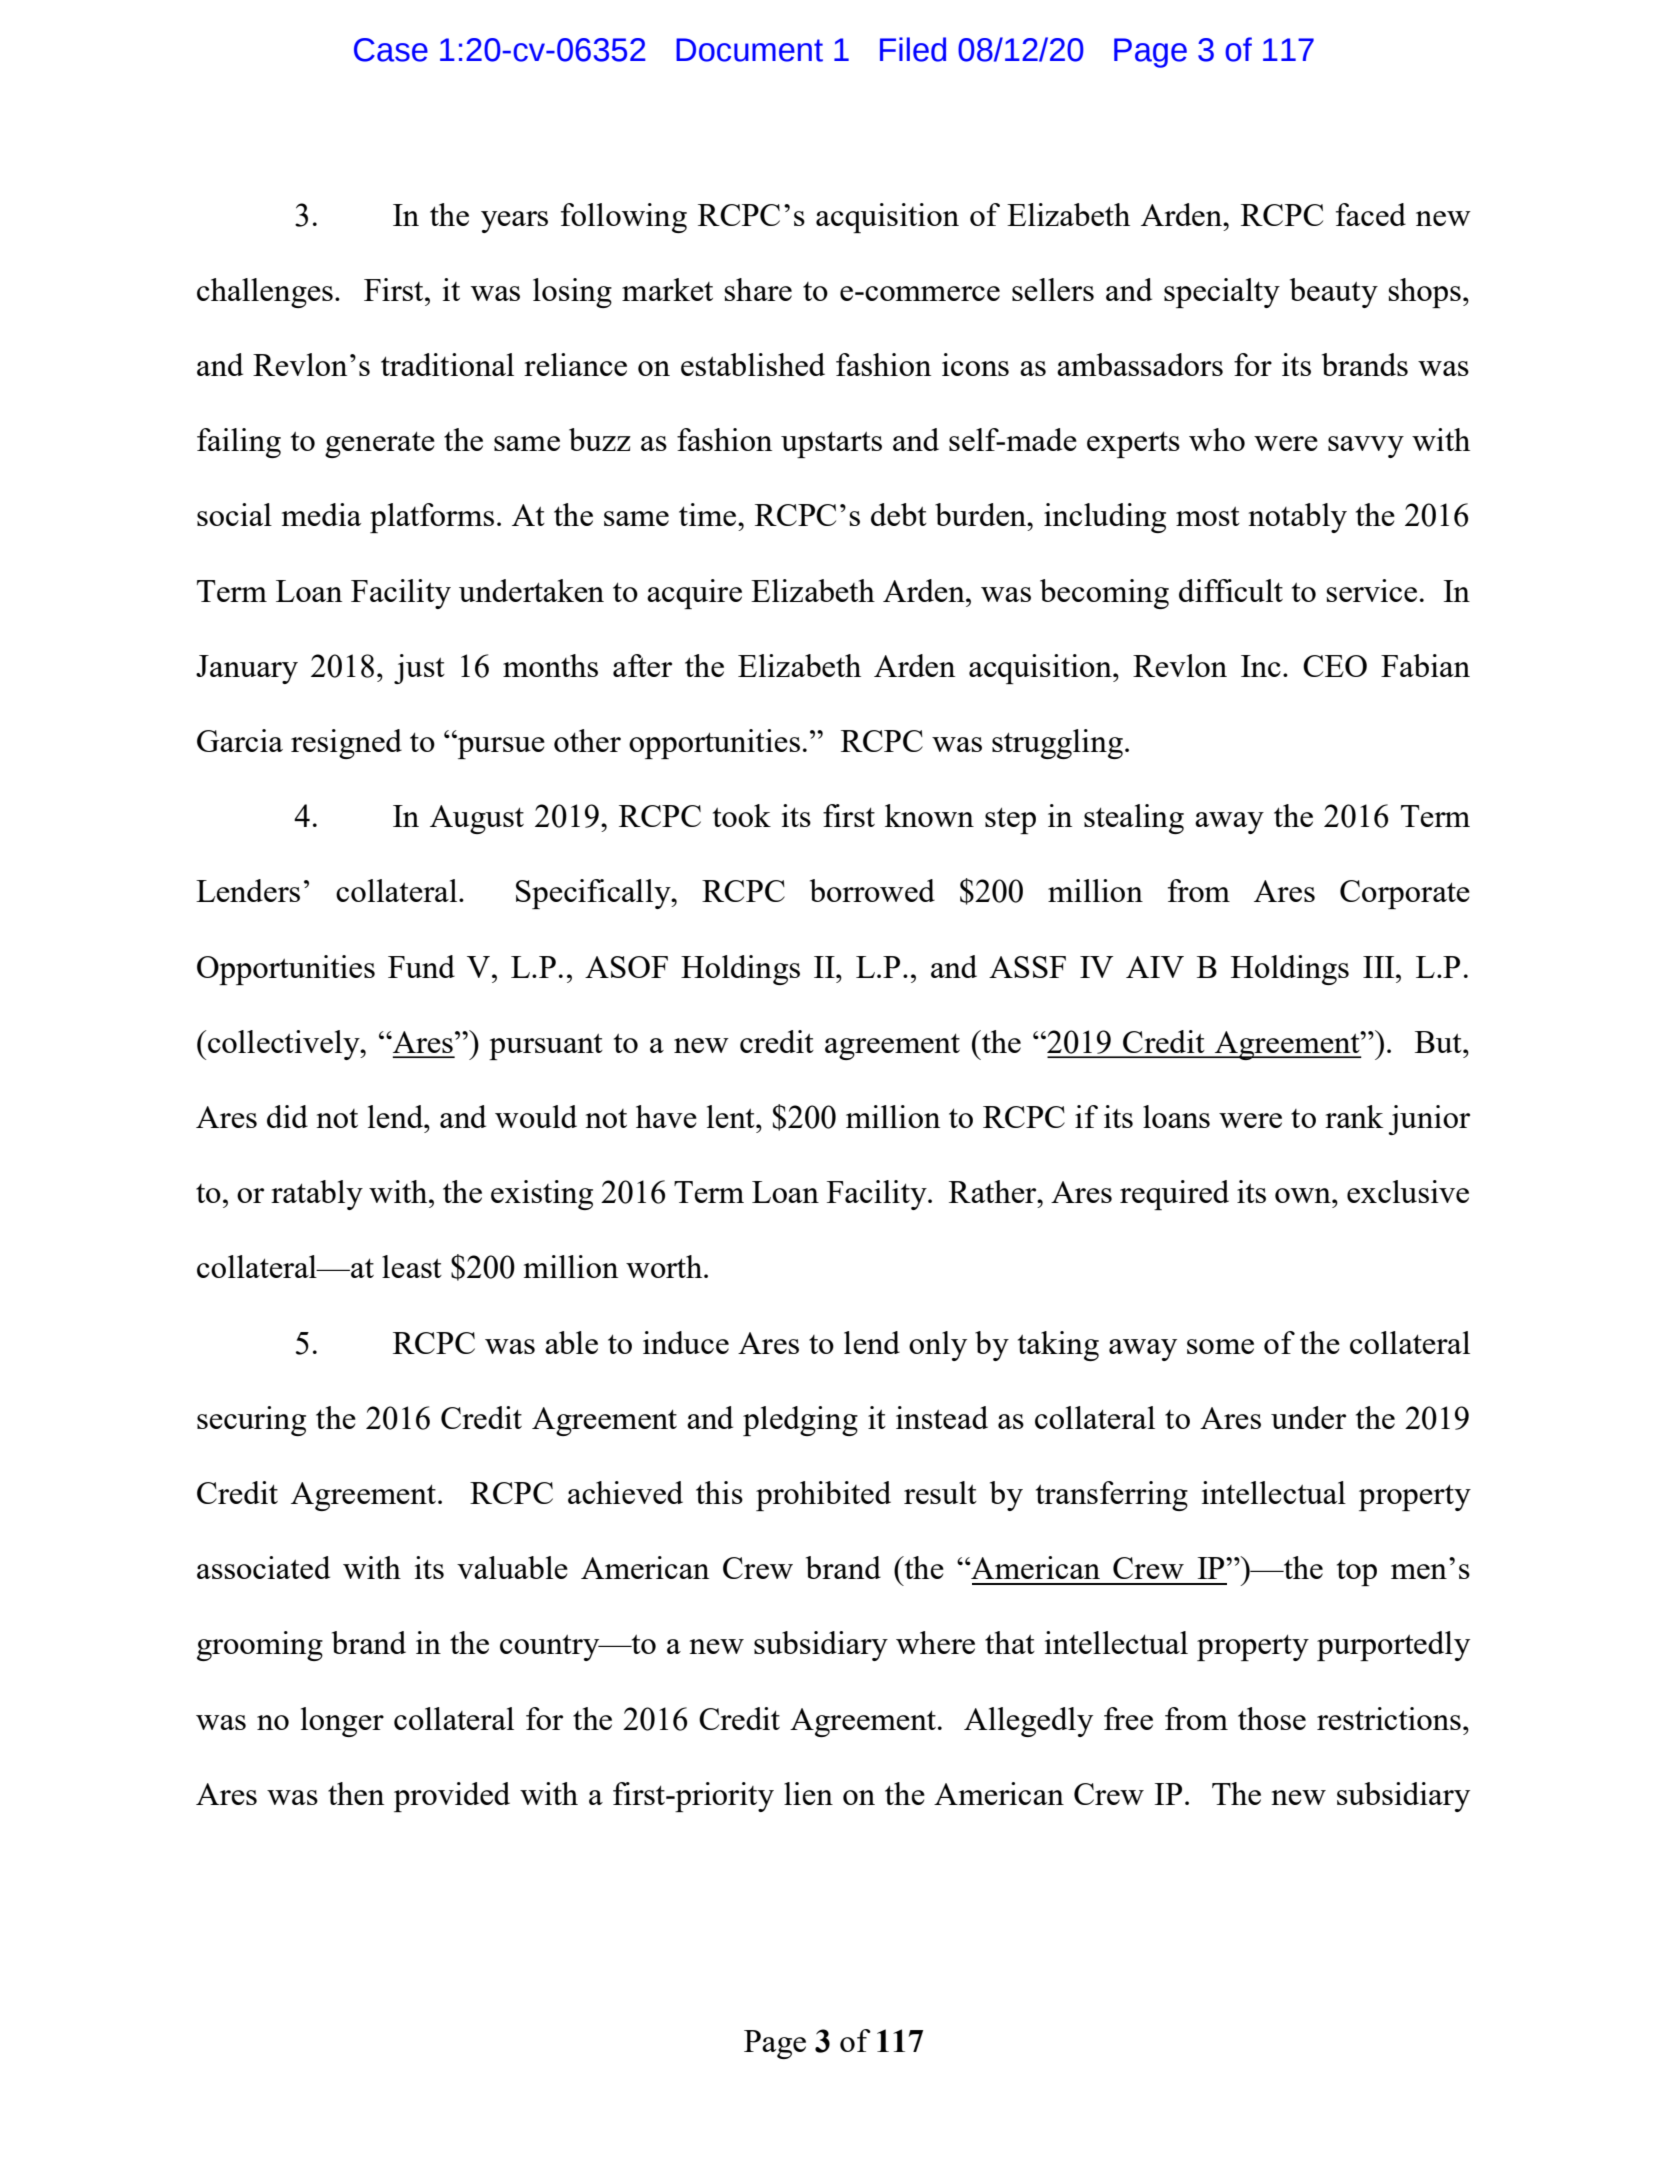  What do you see at coordinates (432, 518) in the document?
I see `platforms` at bounding box center [432, 518].
